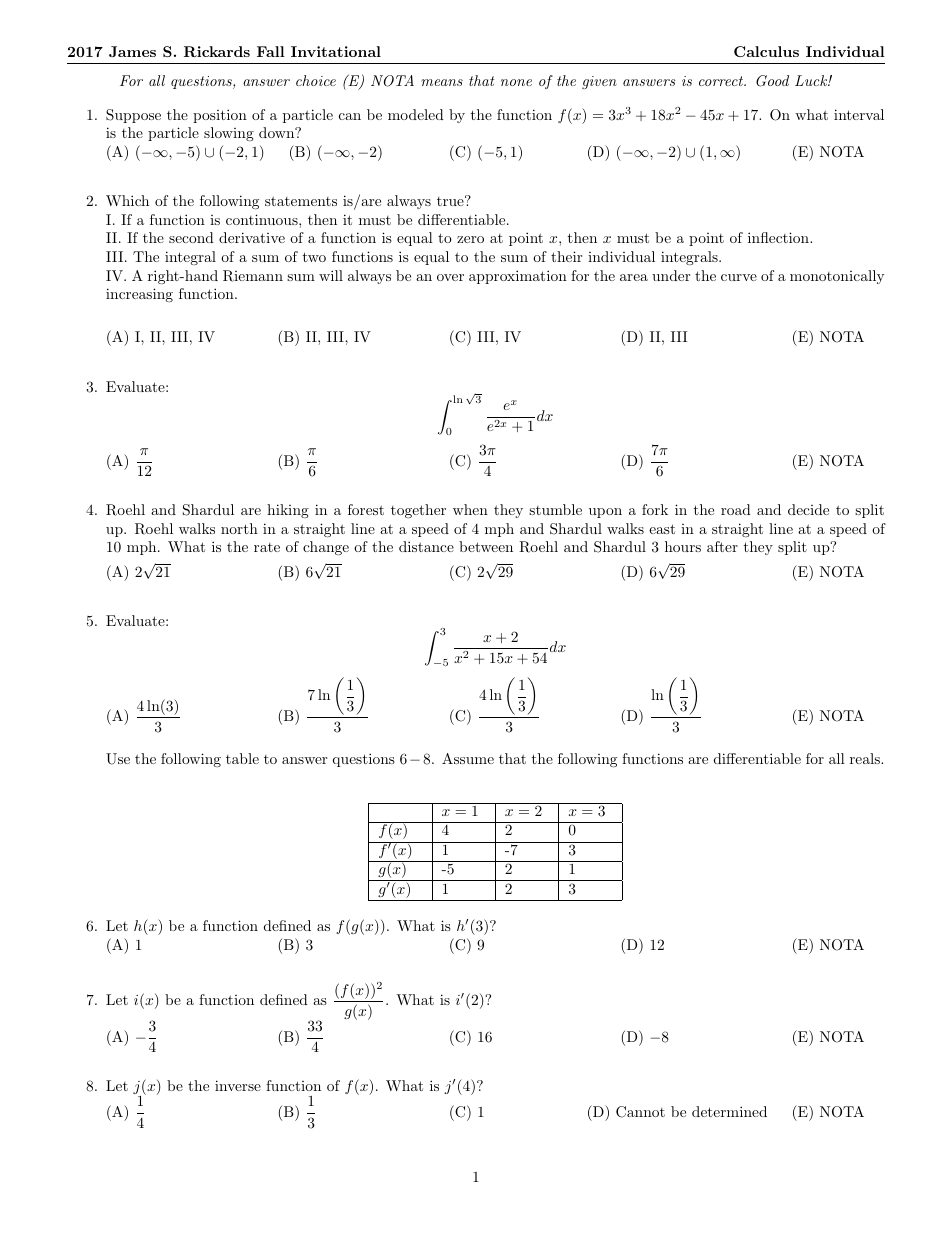 The height and width of the page is (1233, 952). What do you see at coordinates (866, 758) in the page?
I see `reals` at bounding box center [866, 758].
